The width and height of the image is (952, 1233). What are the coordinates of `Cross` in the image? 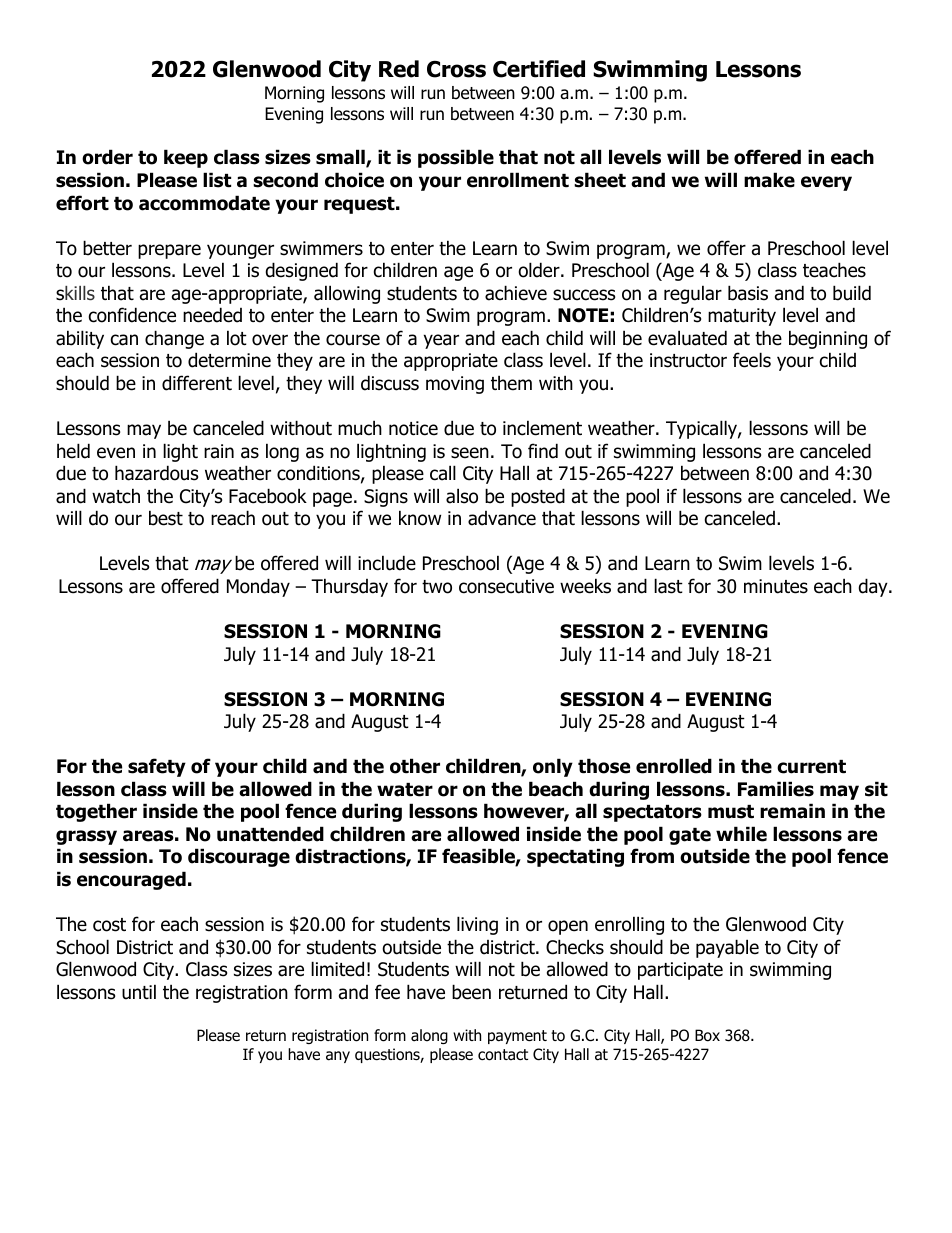 It's located at (456, 69).
